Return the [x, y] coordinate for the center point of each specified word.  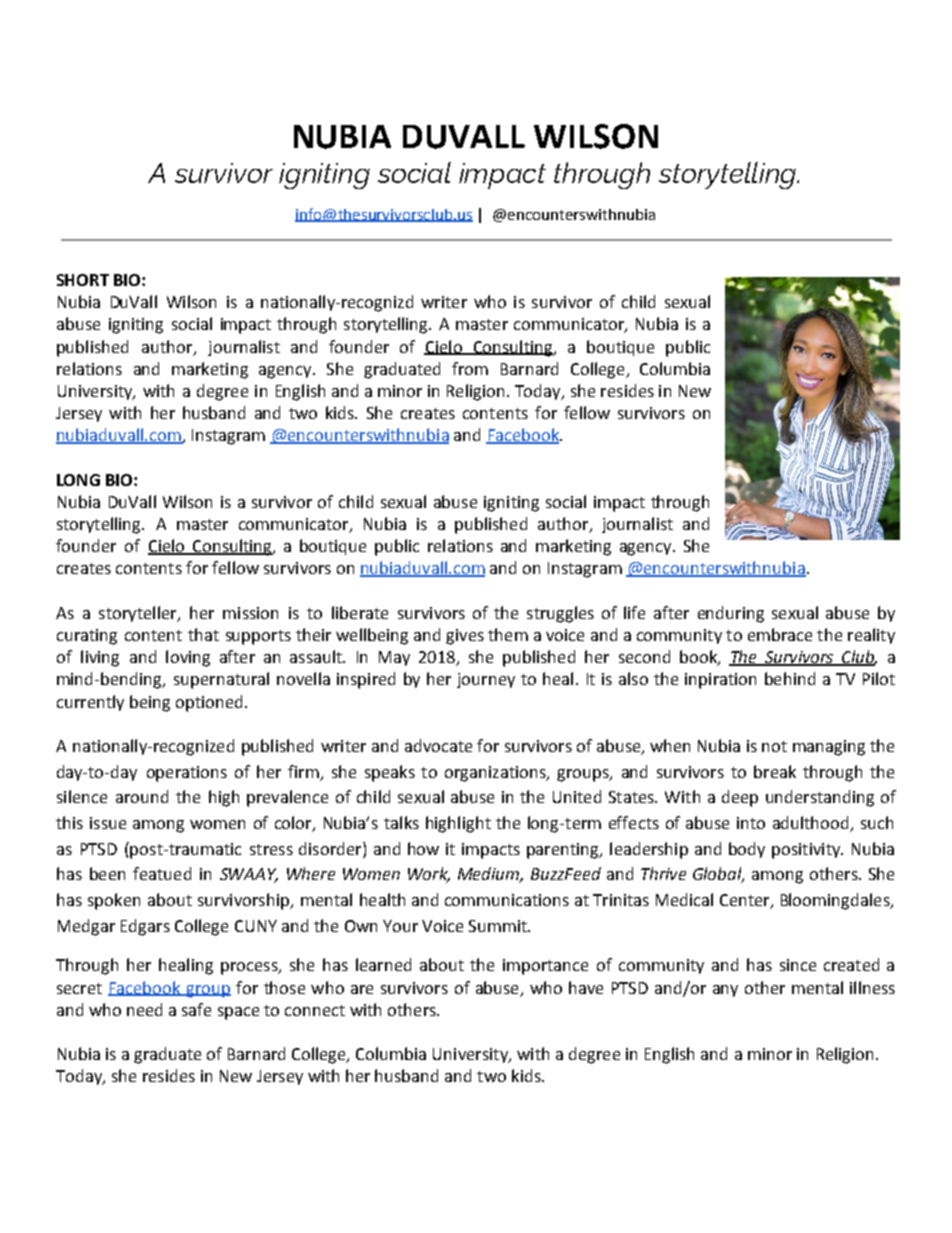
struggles [560, 614]
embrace [780, 634]
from [470, 368]
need [144, 1009]
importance [545, 967]
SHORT [83, 280]
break [775, 771]
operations [187, 774]
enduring [731, 614]
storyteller [139, 614]
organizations [496, 774]
